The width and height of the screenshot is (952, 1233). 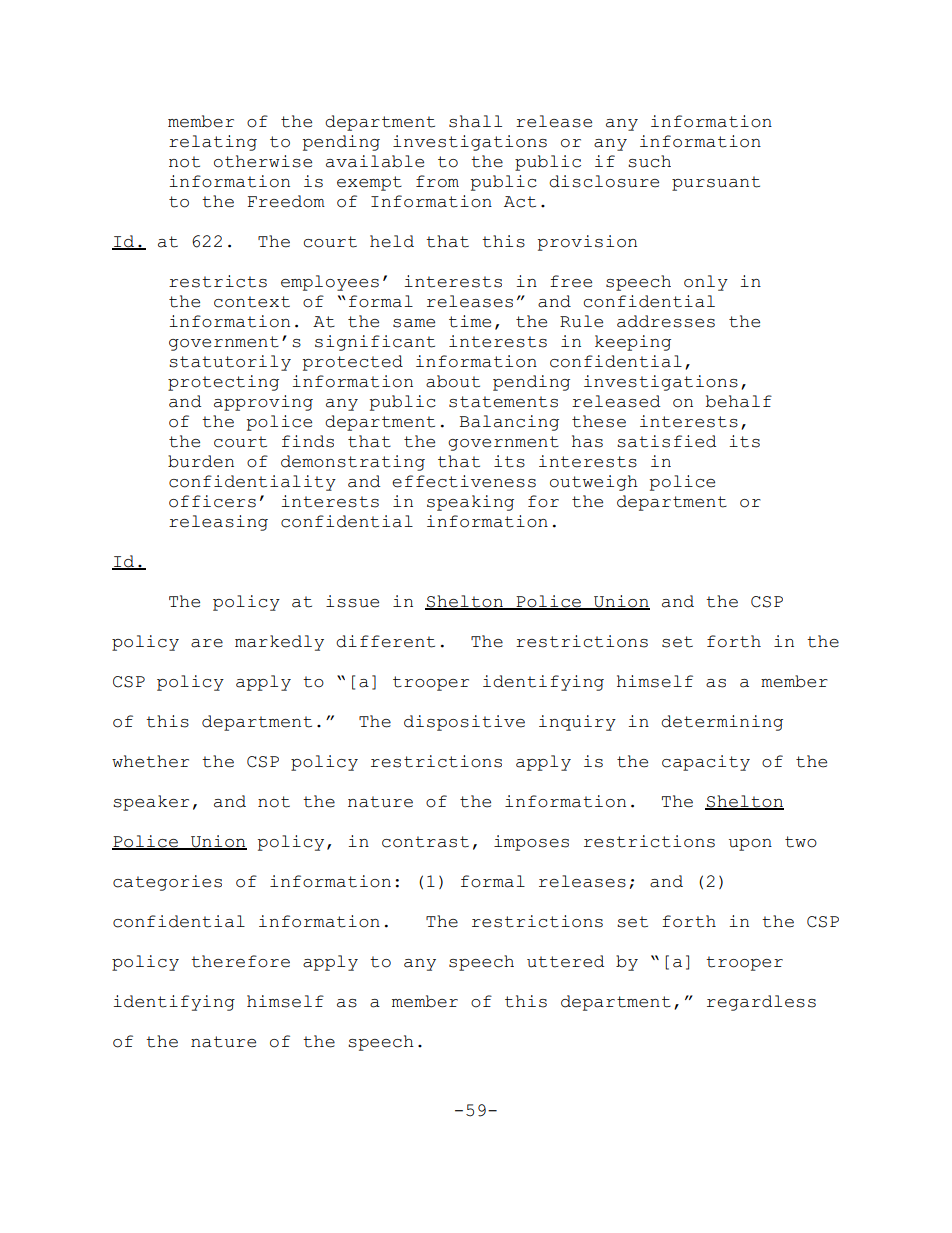 I want to click on dispositive, so click(x=464, y=723).
